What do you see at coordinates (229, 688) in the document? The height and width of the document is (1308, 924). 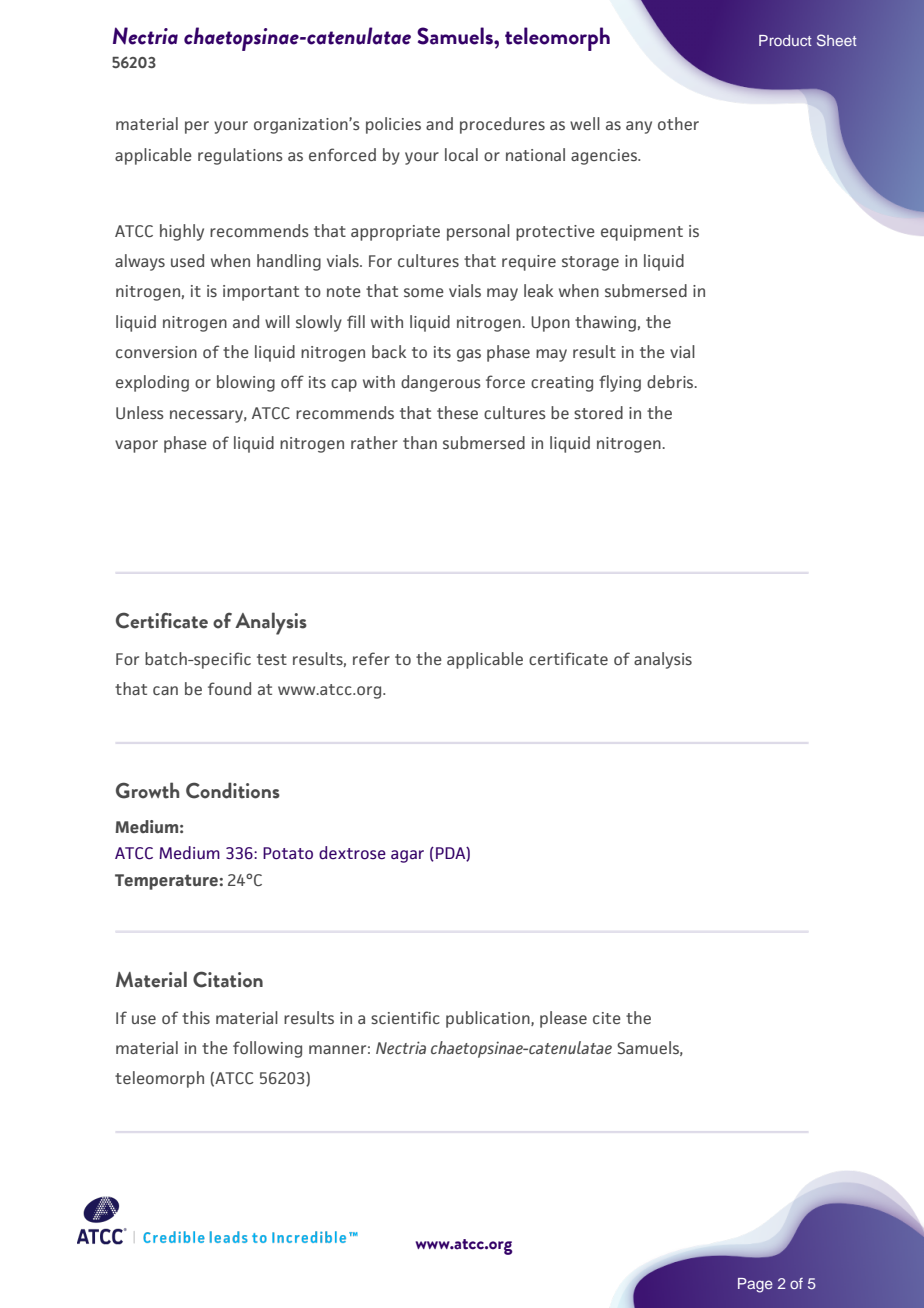 I see `found` at bounding box center [229, 688].
